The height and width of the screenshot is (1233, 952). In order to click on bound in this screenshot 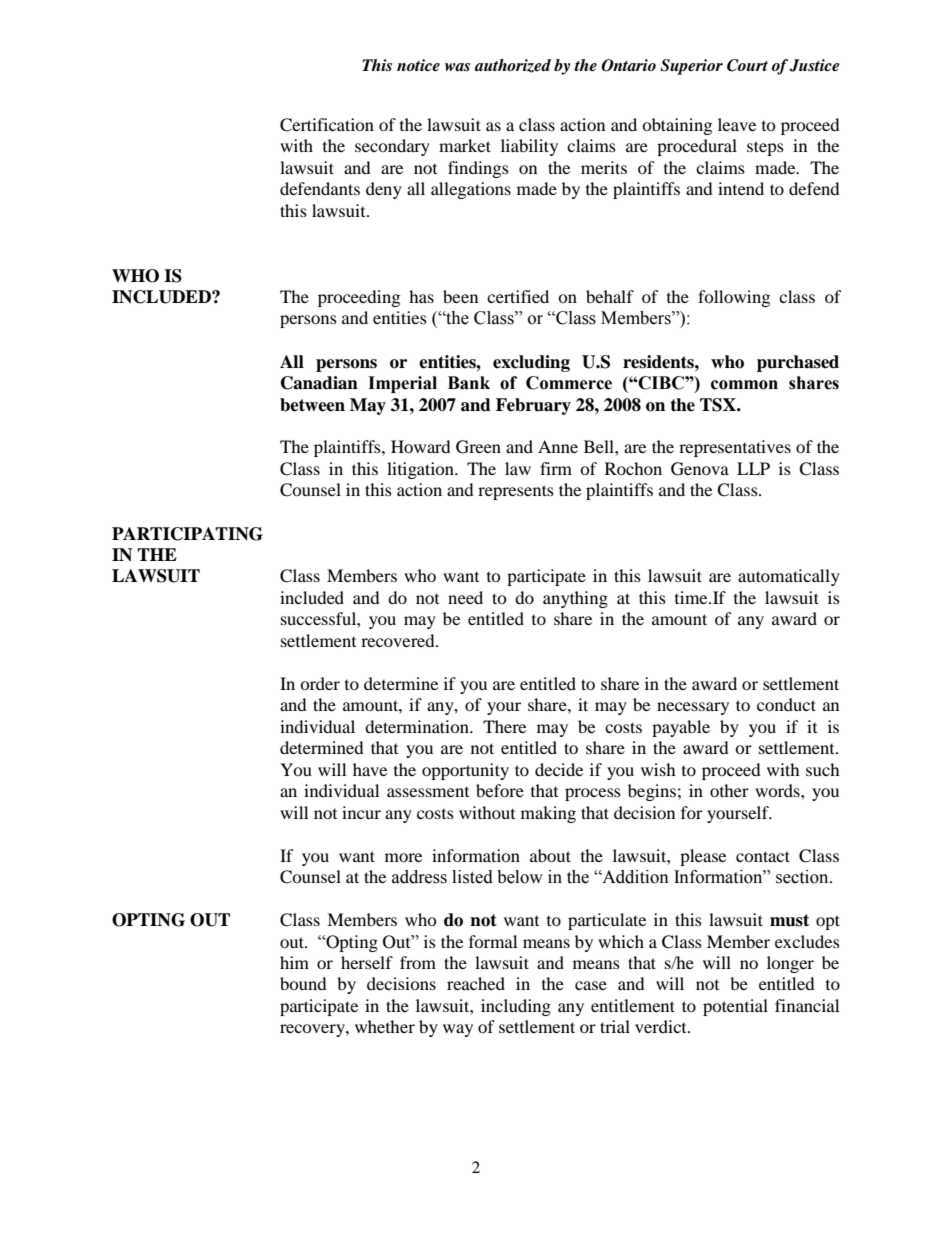, I will do `click(303, 983)`.
